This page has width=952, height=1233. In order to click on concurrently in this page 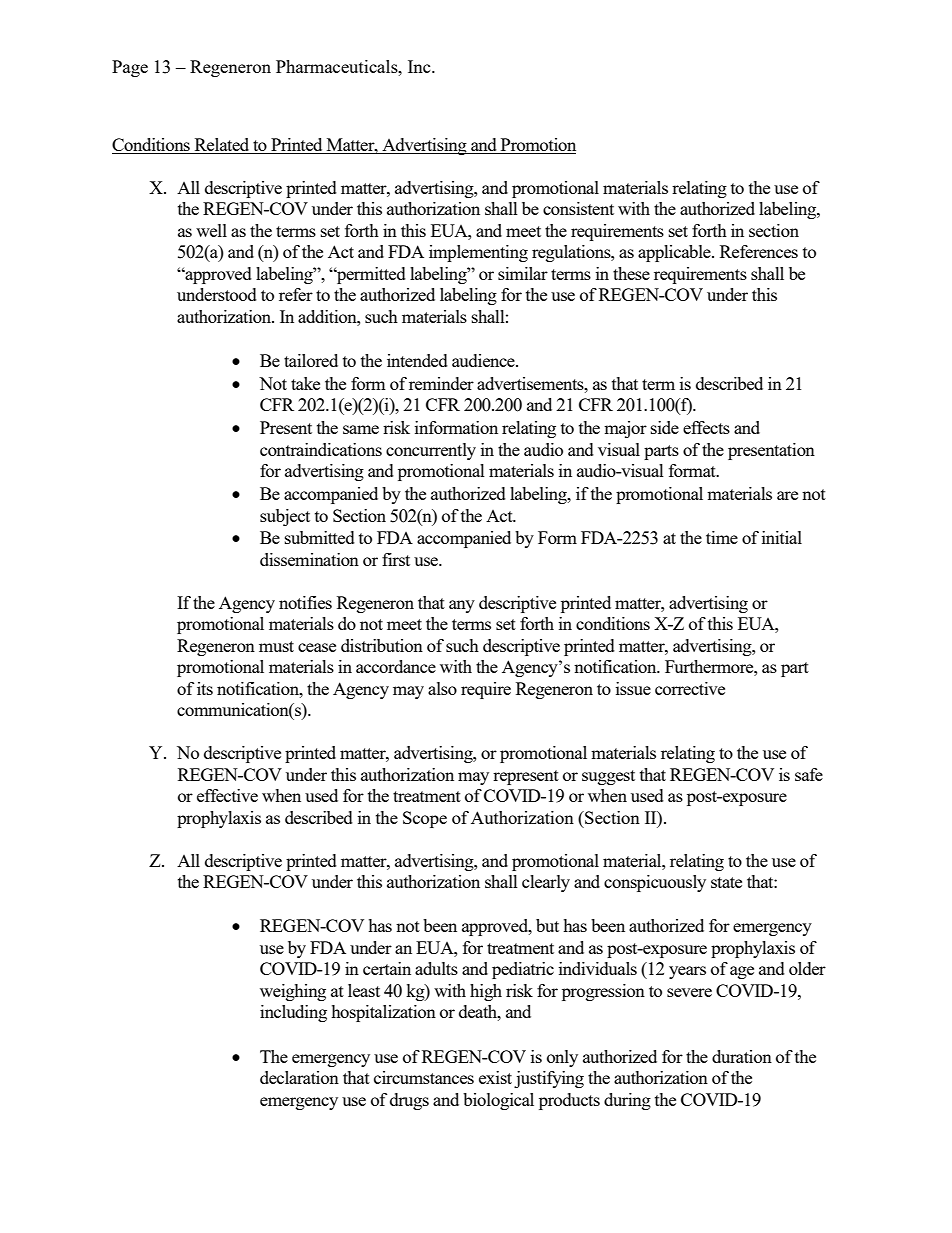, I will do `click(431, 451)`.
